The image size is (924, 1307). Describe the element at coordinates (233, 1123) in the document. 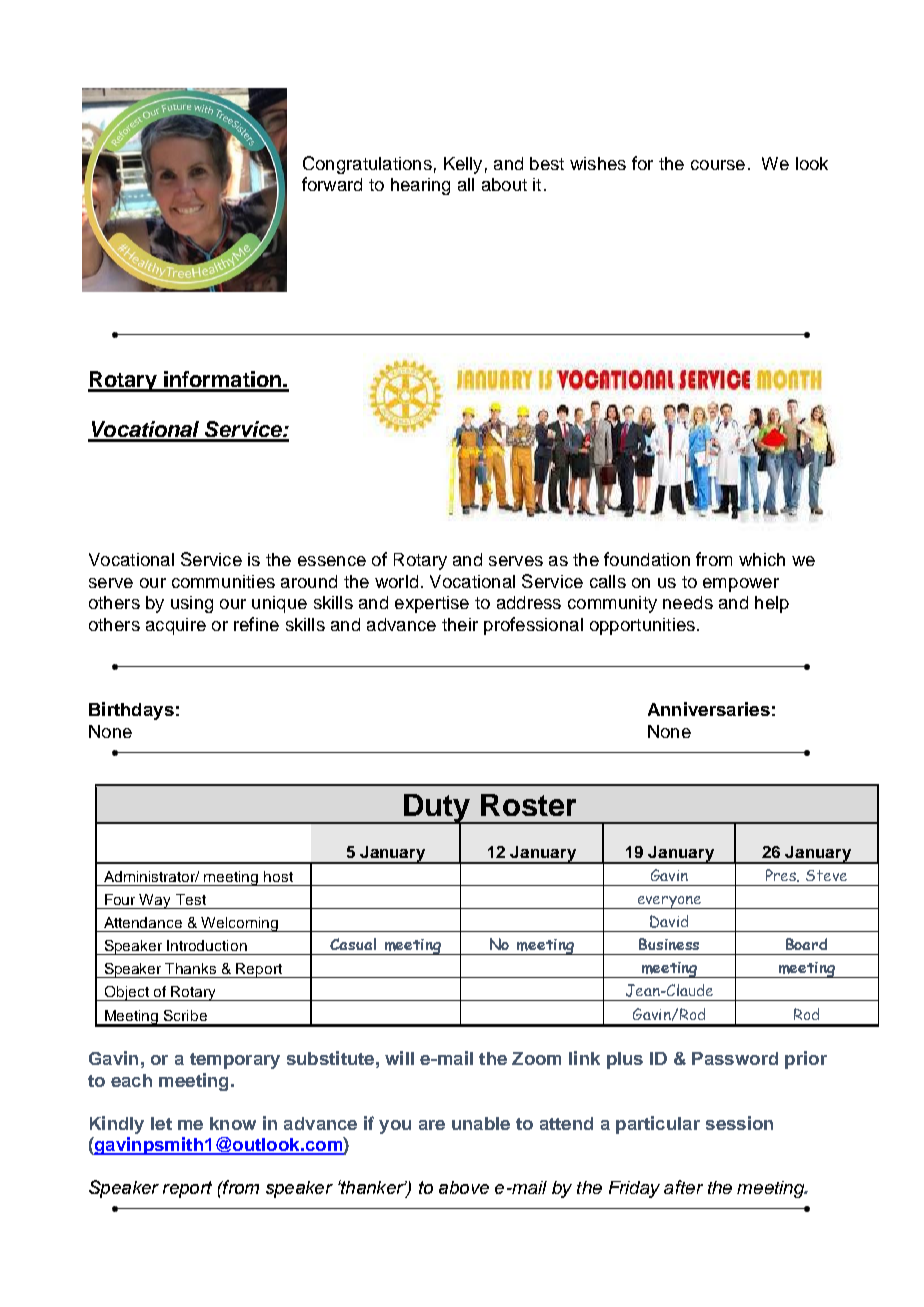

I see `know` at that location.
